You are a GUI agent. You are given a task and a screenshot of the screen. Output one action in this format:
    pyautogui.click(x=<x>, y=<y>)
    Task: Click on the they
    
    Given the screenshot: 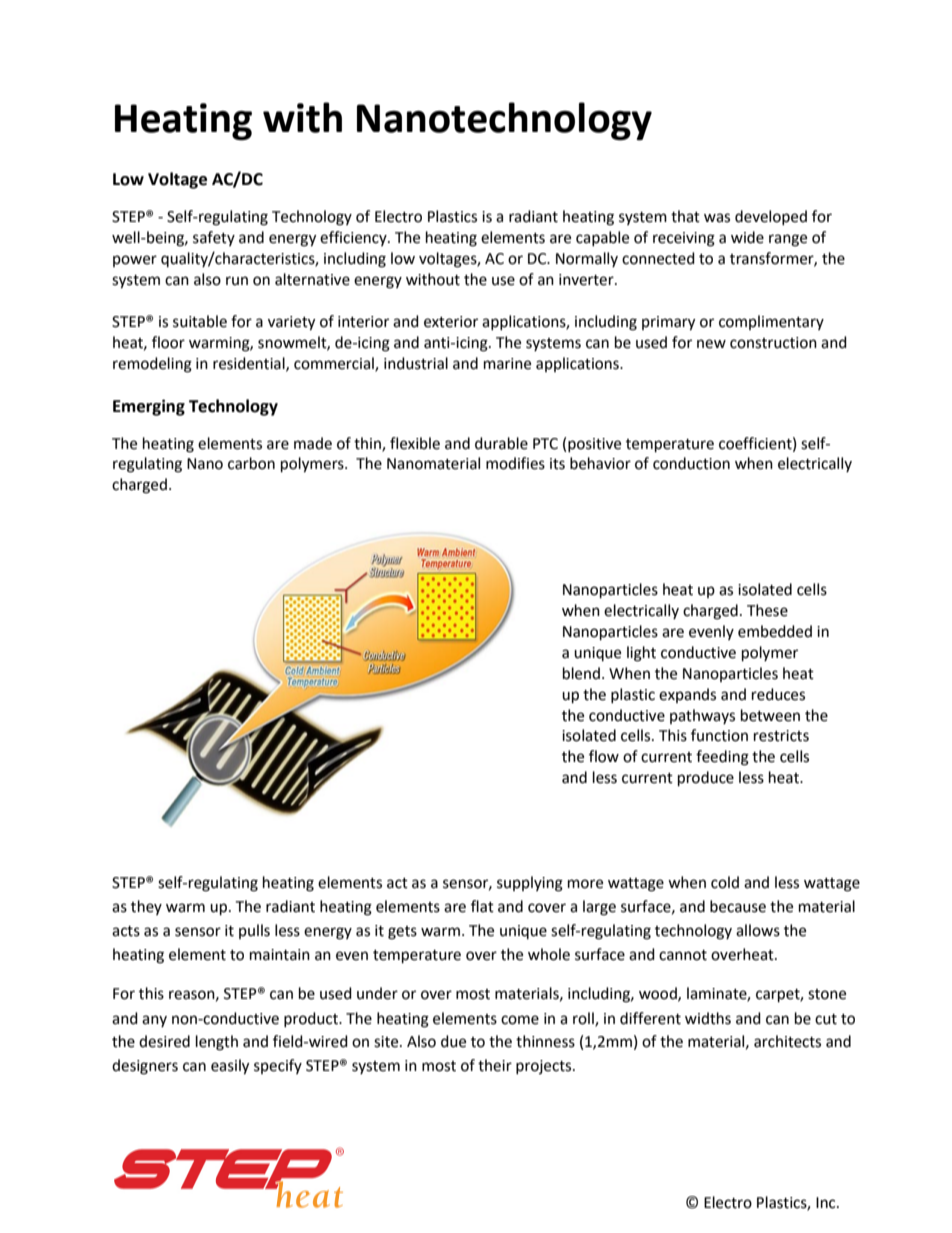 What is the action you would take?
    pyautogui.click(x=146, y=907)
